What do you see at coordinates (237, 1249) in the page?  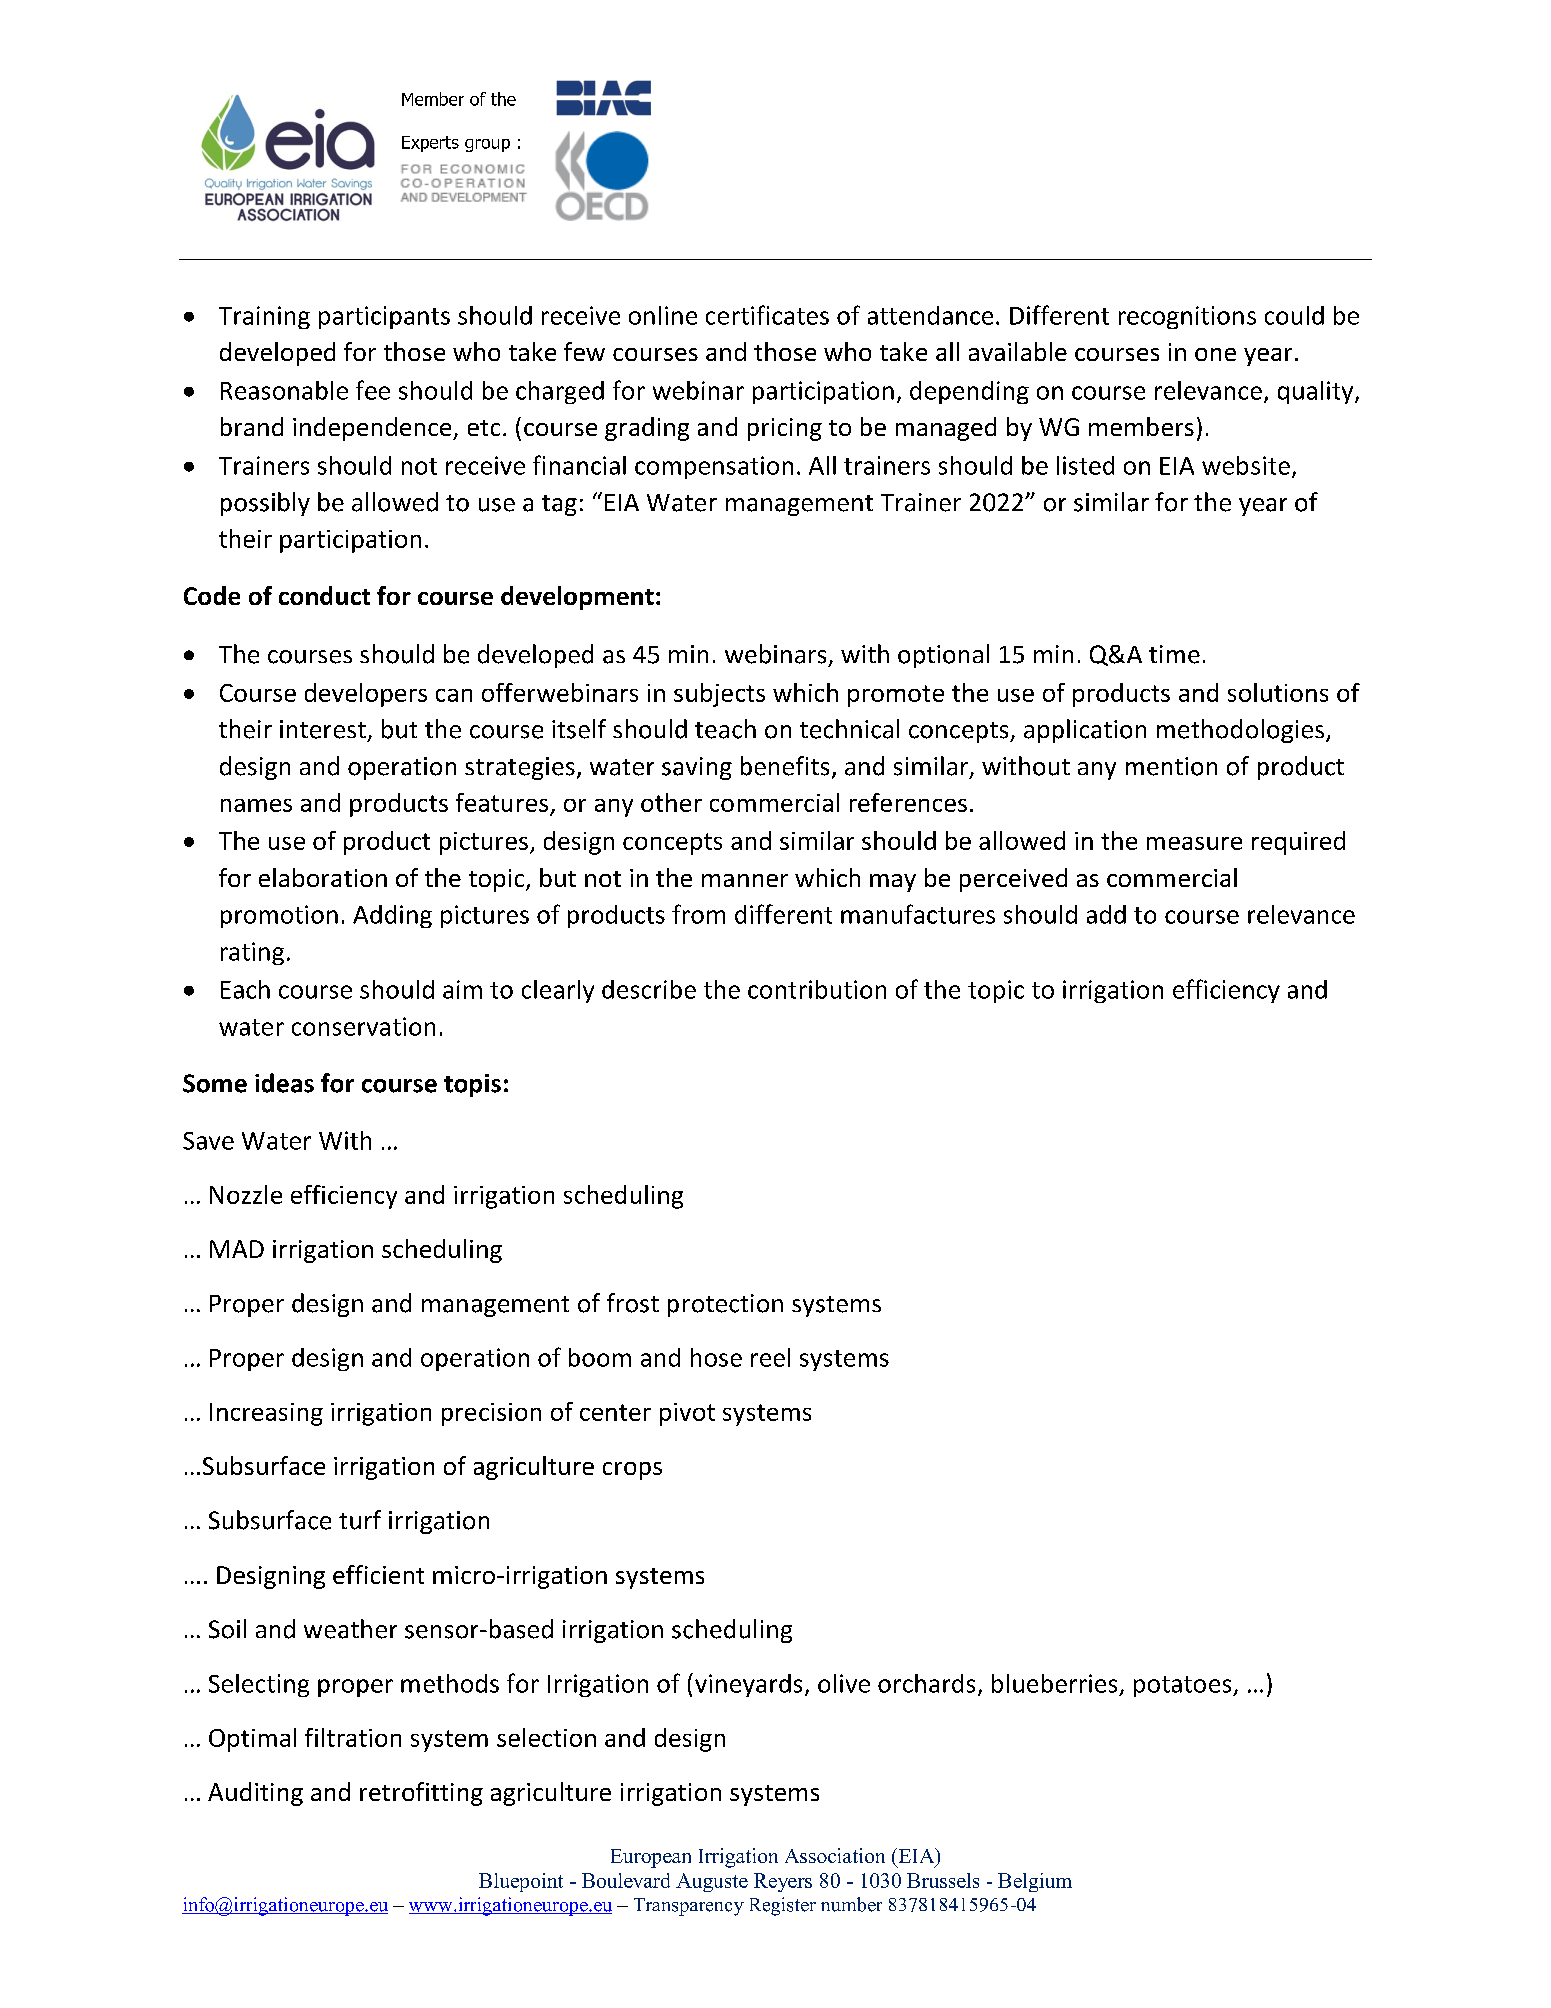 I see `MAD` at bounding box center [237, 1249].
